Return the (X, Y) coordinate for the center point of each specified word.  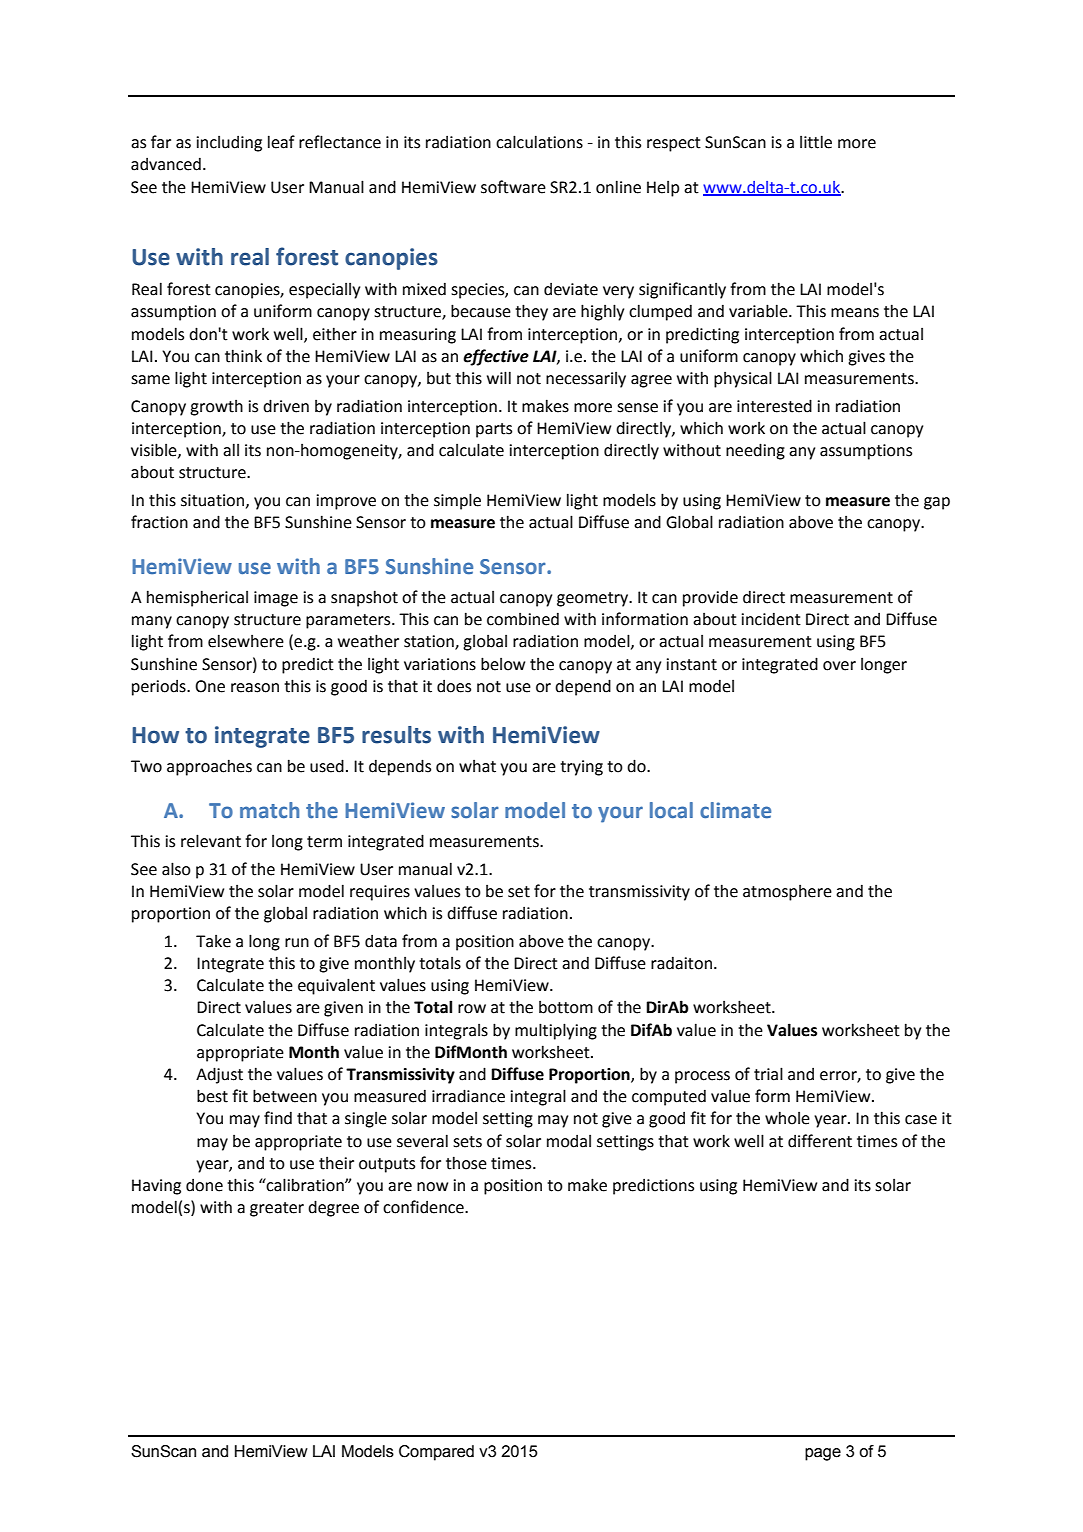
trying (581, 768)
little (816, 142)
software (513, 187)
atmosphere (787, 893)
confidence (424, 1207)
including (229, 144)
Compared (436, 1453)
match (269, 810)
